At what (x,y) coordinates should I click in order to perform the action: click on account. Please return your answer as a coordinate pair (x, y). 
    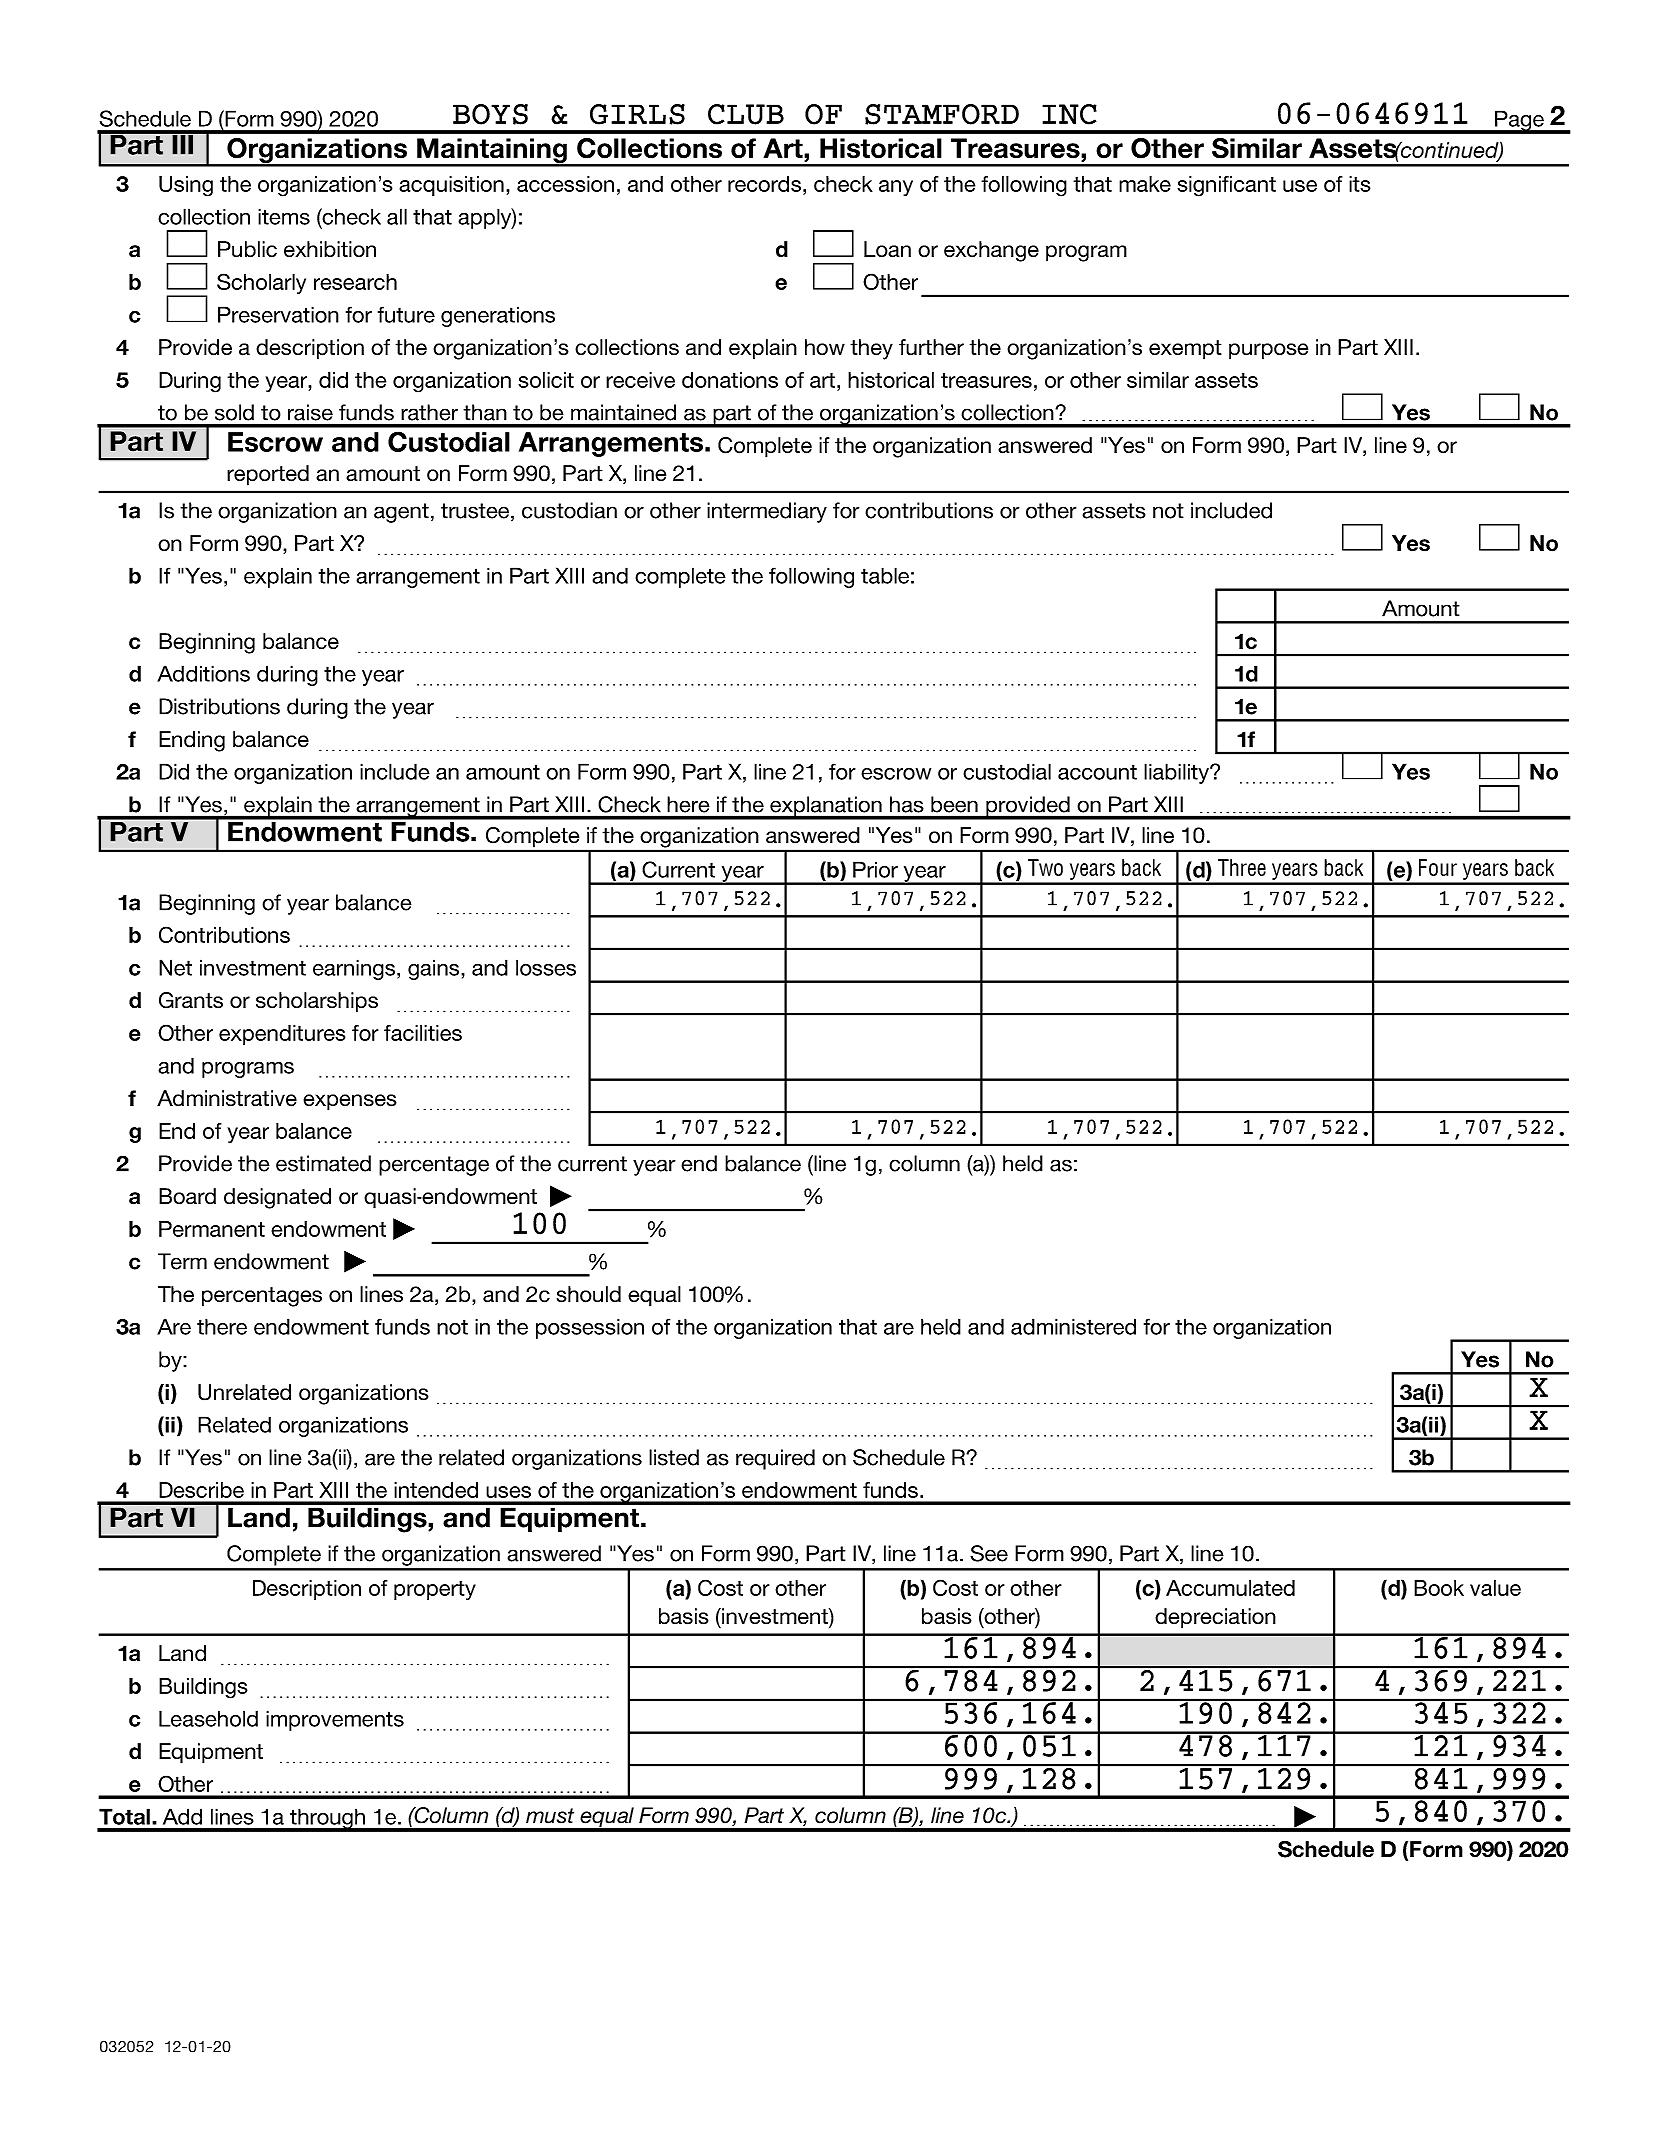
    Looking at the image, I should click on (1097, 772).
